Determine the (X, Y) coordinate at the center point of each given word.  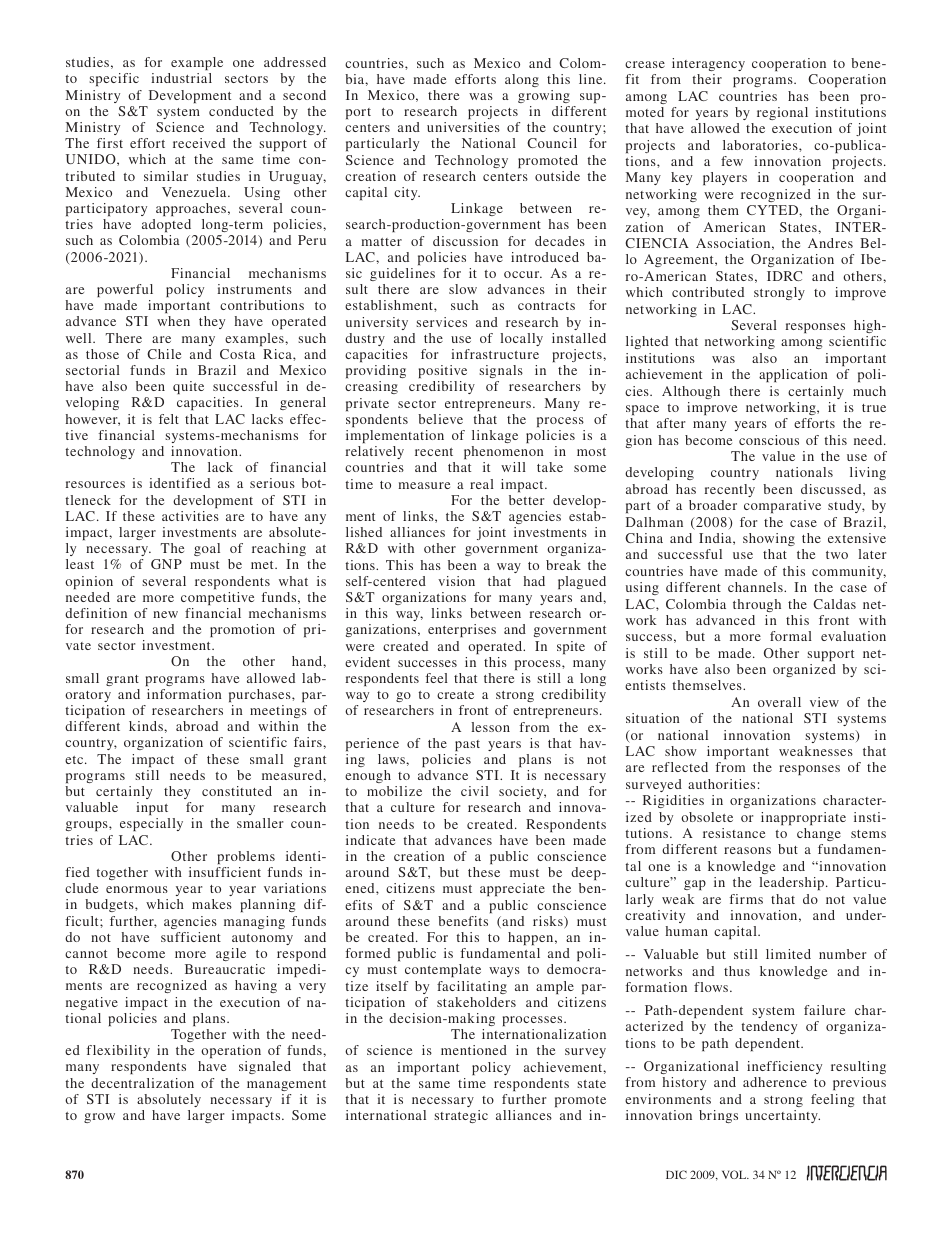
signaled (265, 1067)
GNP (166, 564)
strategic (461, 1116)
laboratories (761, 145)
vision (456, 581)
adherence (775, 1082)
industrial (181, 78)
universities (463, 127)
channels (756, 587)
